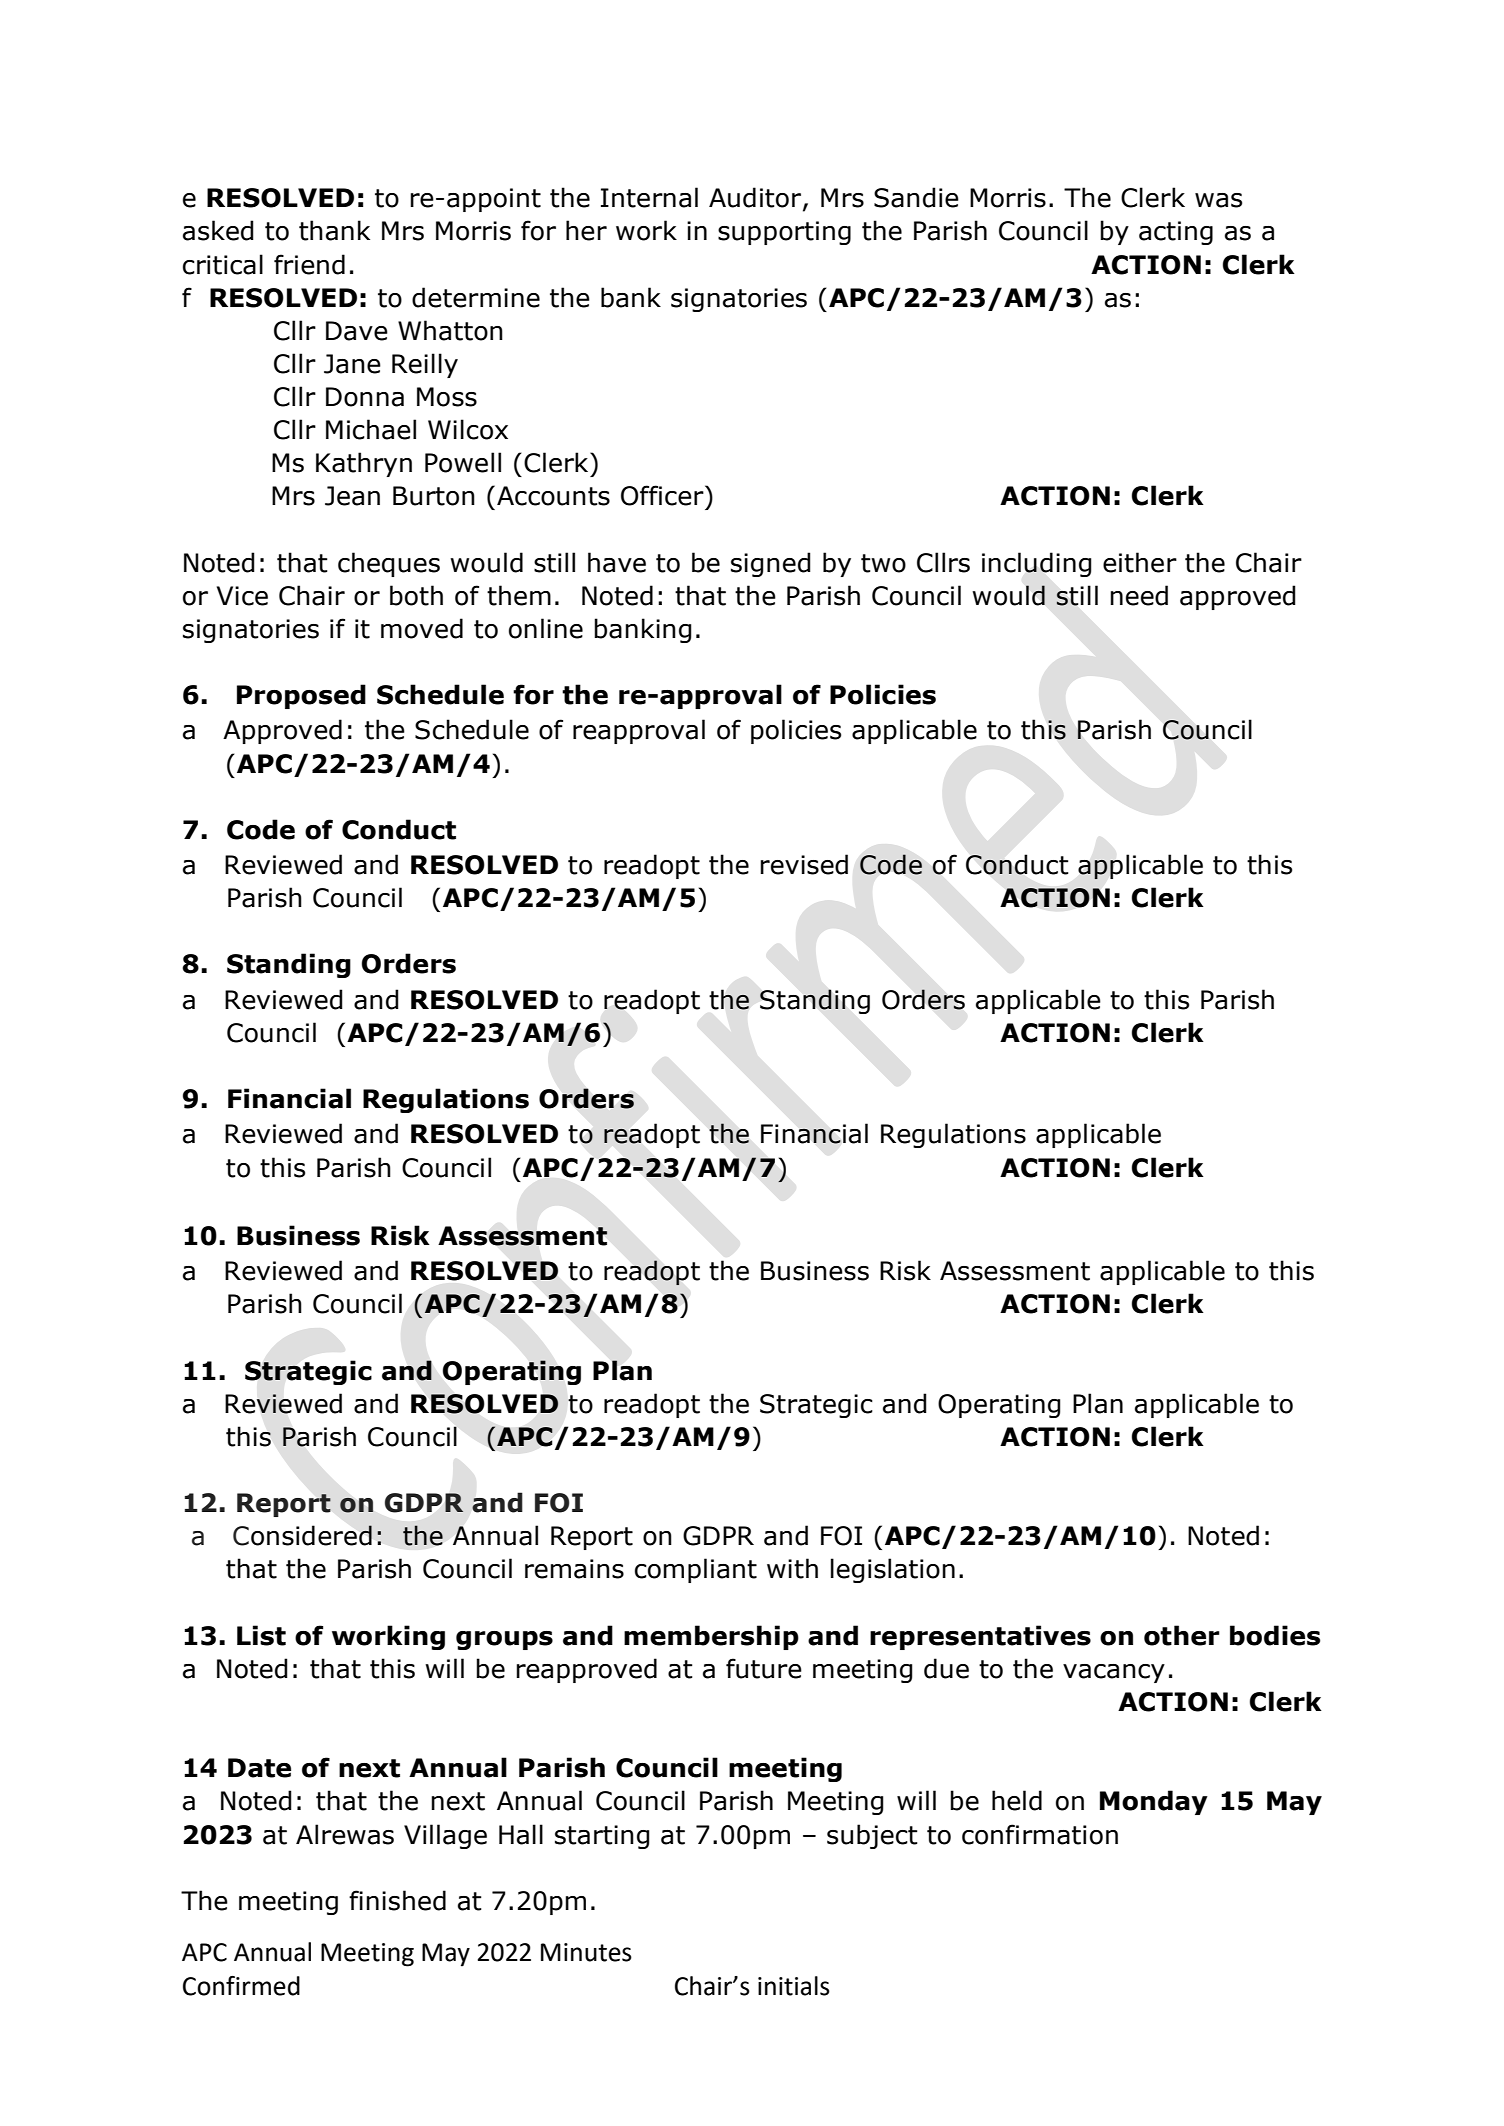  I want to click on supporting, so click(784, 233).
